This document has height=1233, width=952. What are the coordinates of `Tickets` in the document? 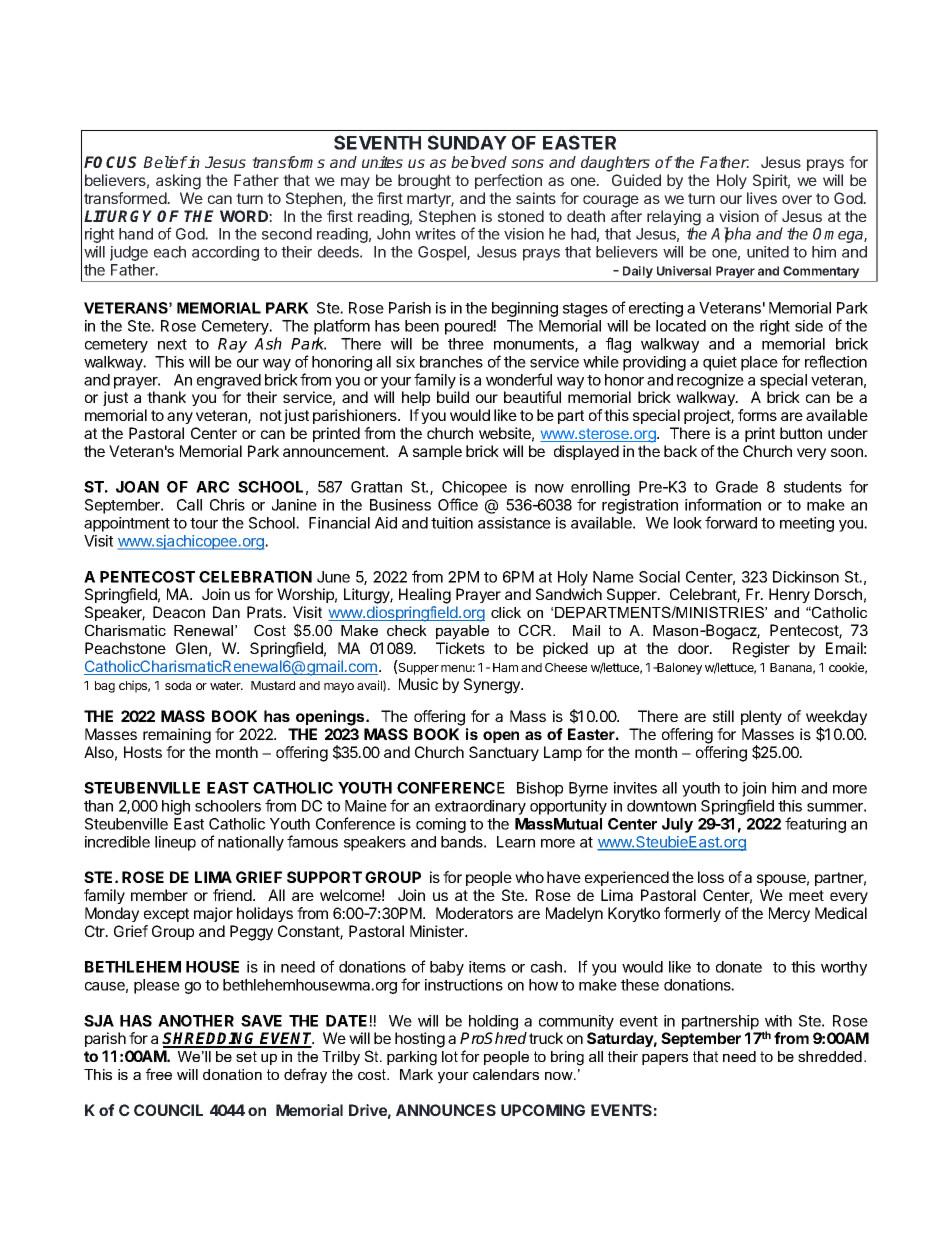 It's located at (460, 648).
